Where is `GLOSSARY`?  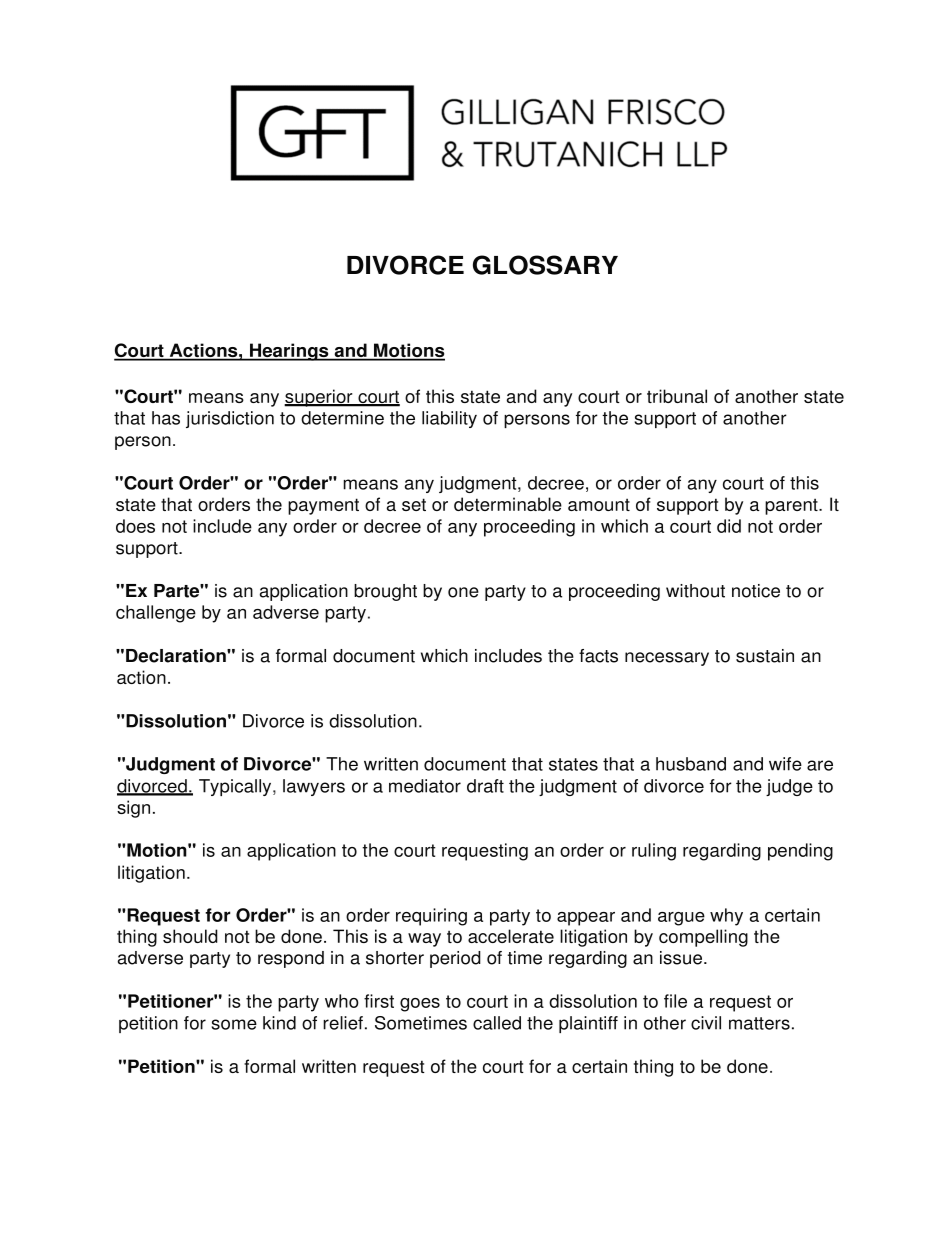
GLOSSARY is located at coordinates (545, 265).
